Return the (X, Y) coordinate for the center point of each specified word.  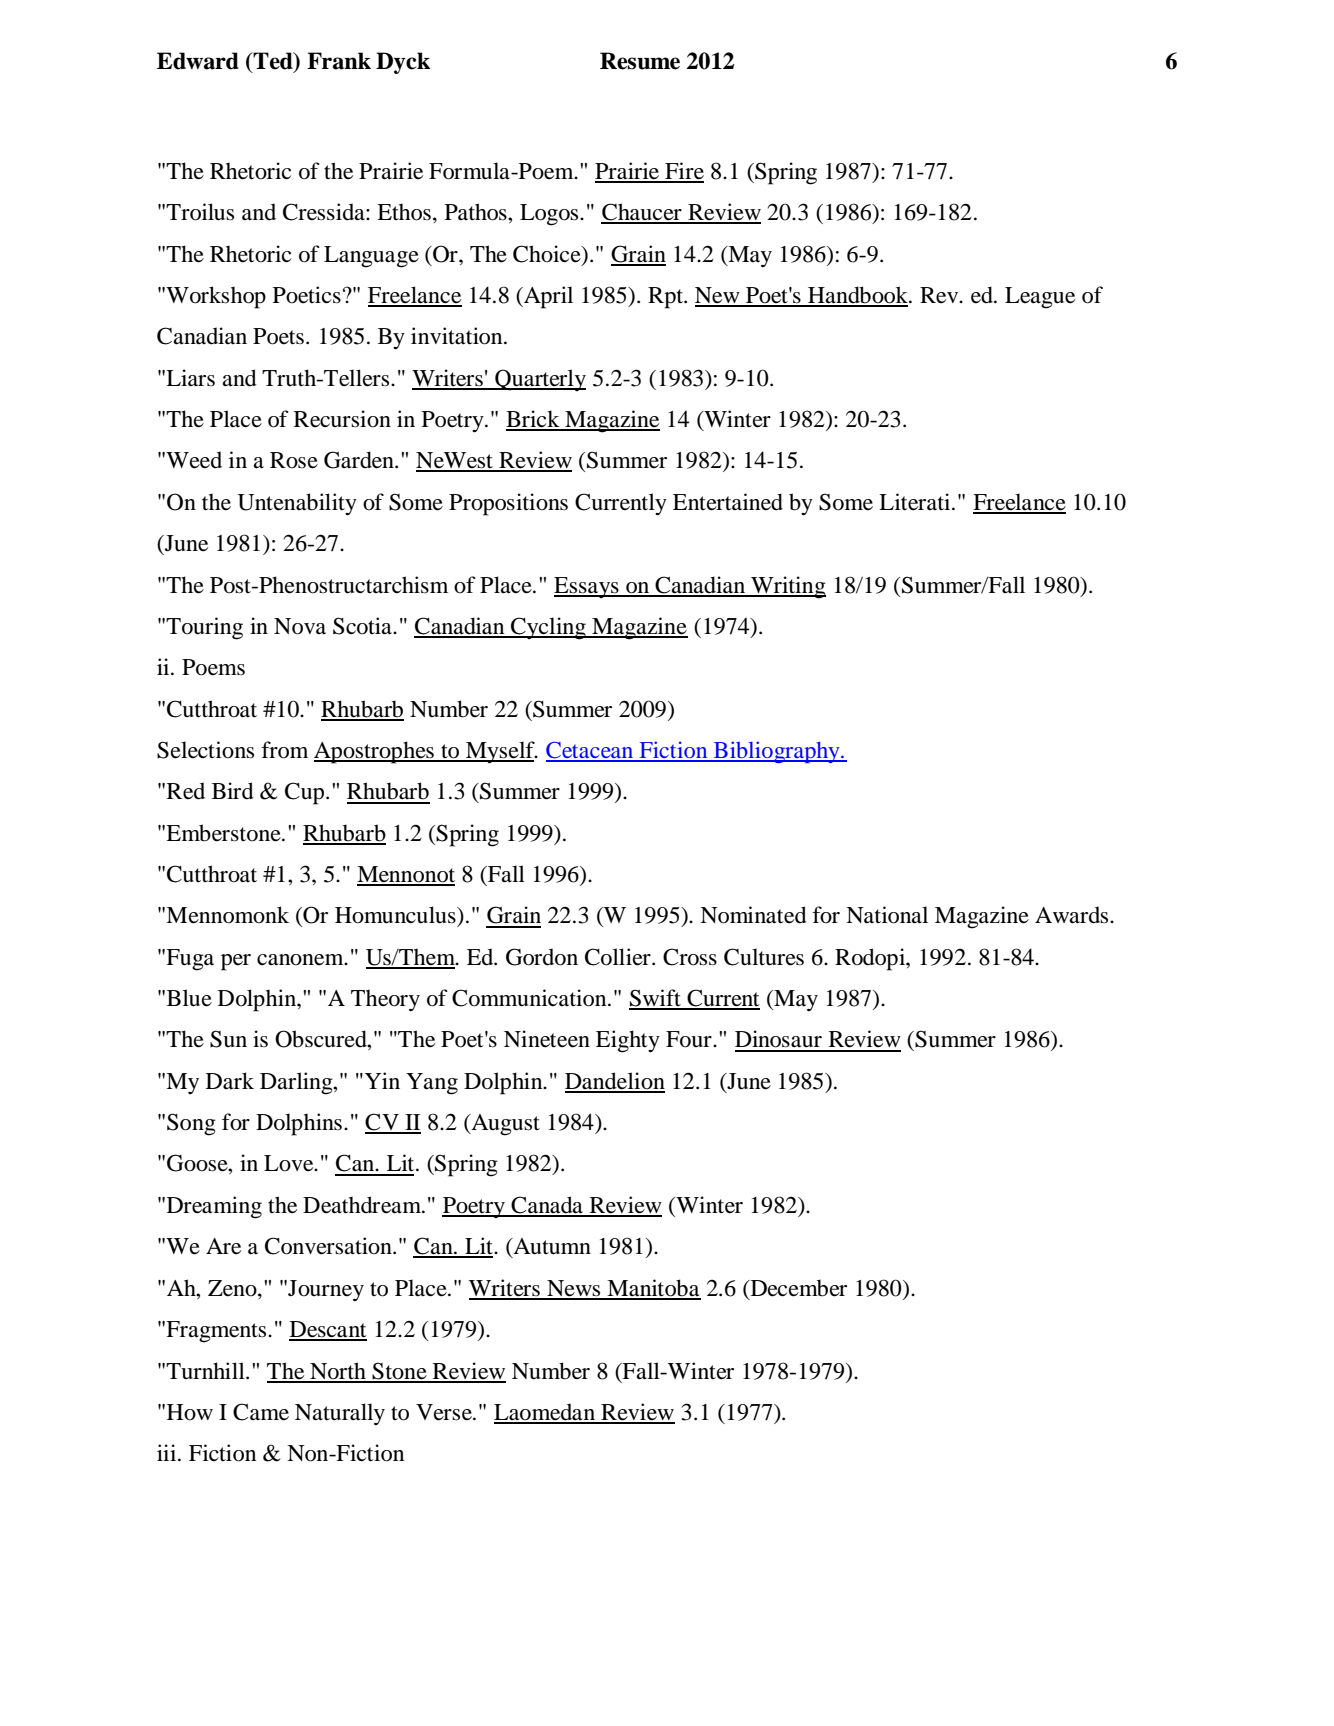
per (236, 962)
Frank (339, 61)
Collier (619, 957)
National (887, 915)
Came (261, 1412)
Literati (916, 502)
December (797, 1289)
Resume (640, 61)
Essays (587, 587)
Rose (294, 460)
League (1040, 298)
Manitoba (653, 1289)
